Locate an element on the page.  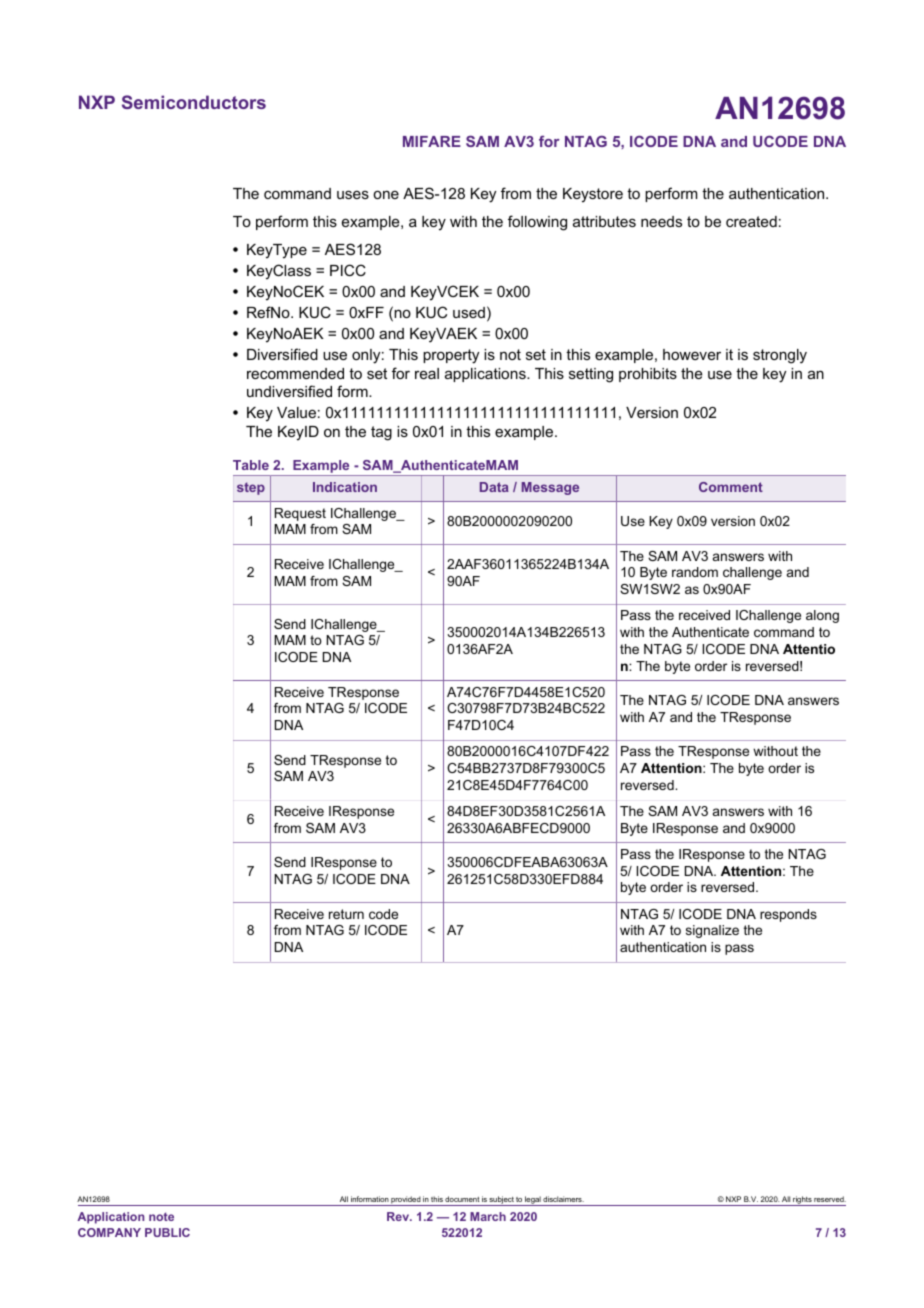
step is located at coordinates (251, 488).
